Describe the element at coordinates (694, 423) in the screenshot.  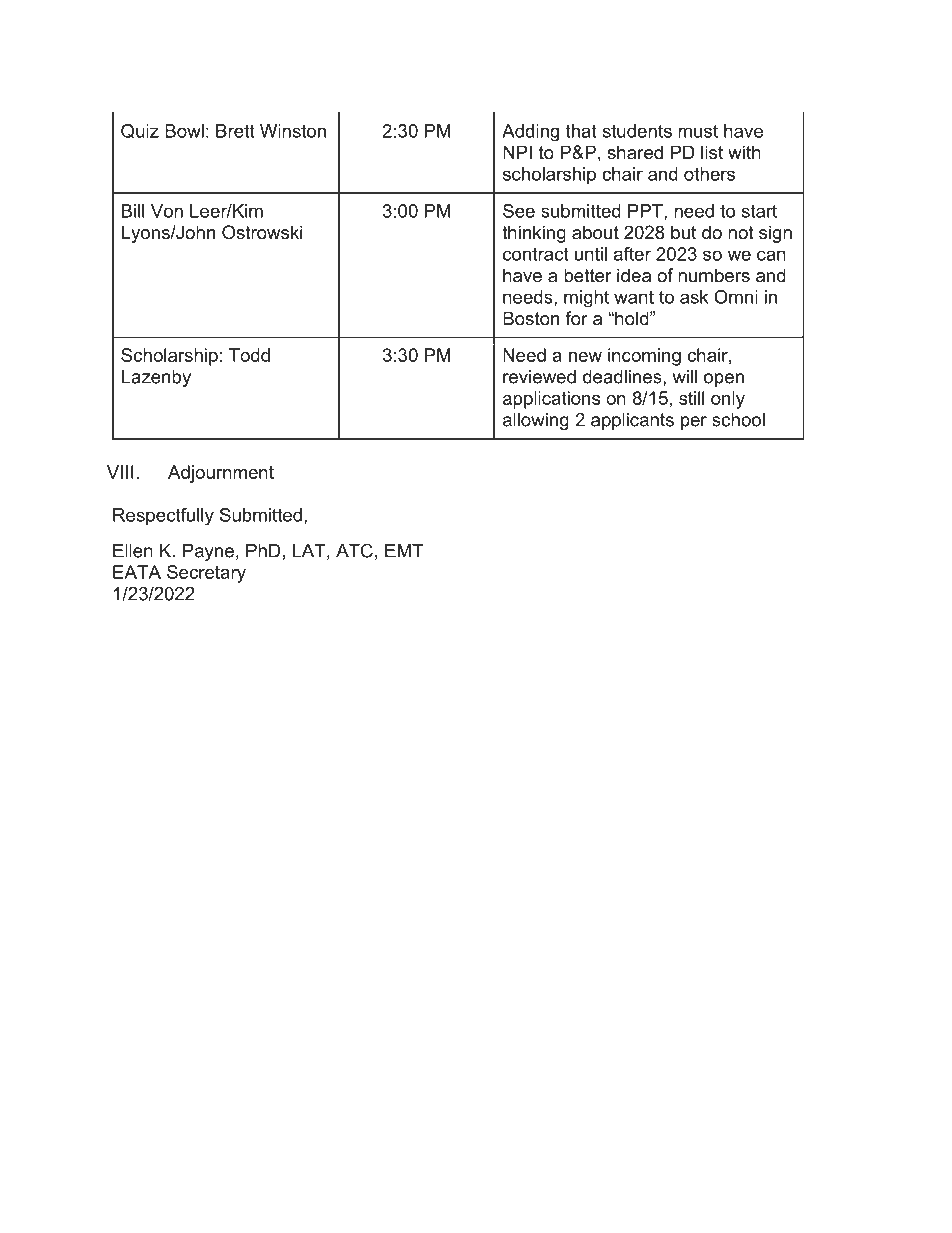
I see `per` at that location.
